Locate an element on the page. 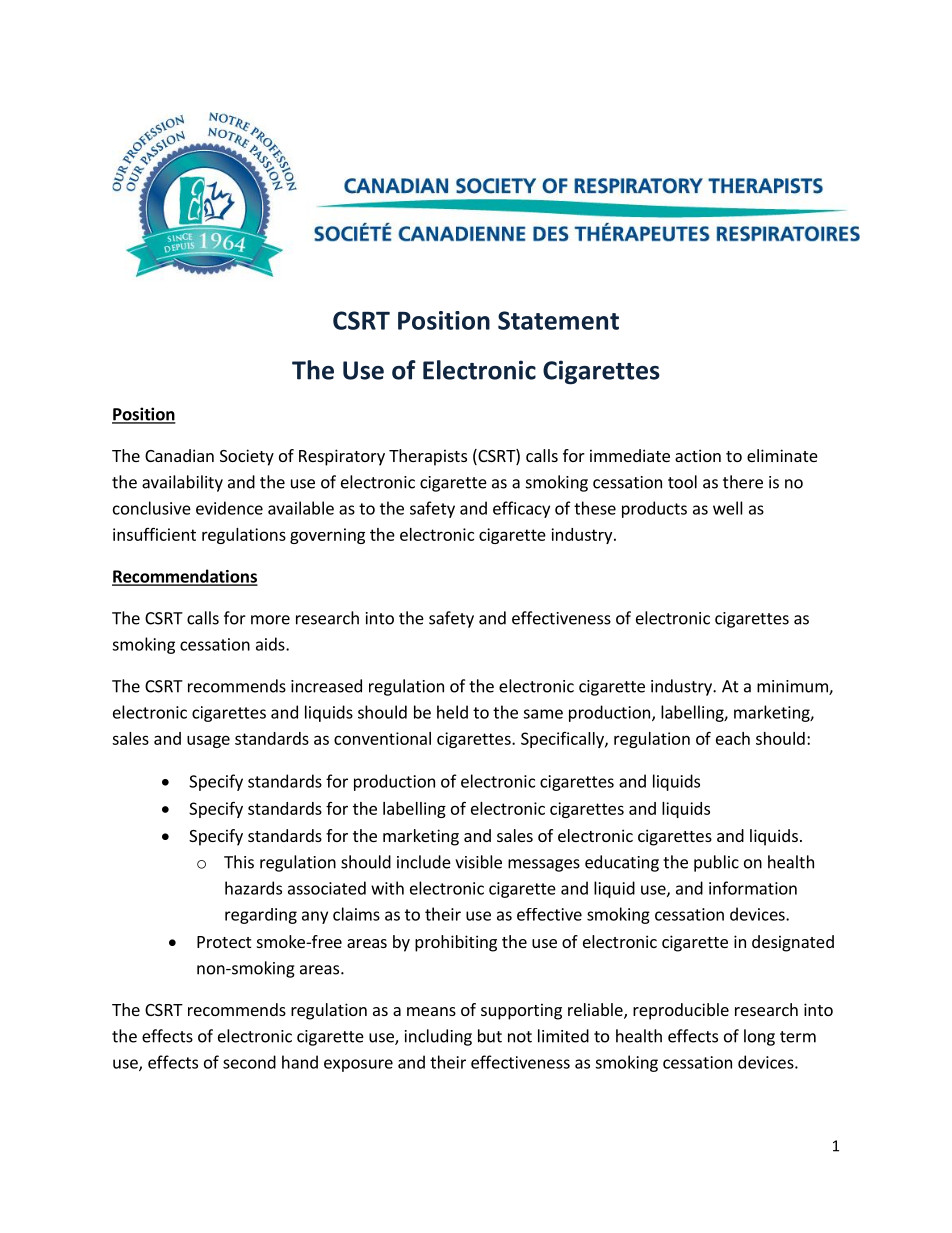 The width and height of the page is (952, 1233). Recommendations is located at coordinates (185, 577).
